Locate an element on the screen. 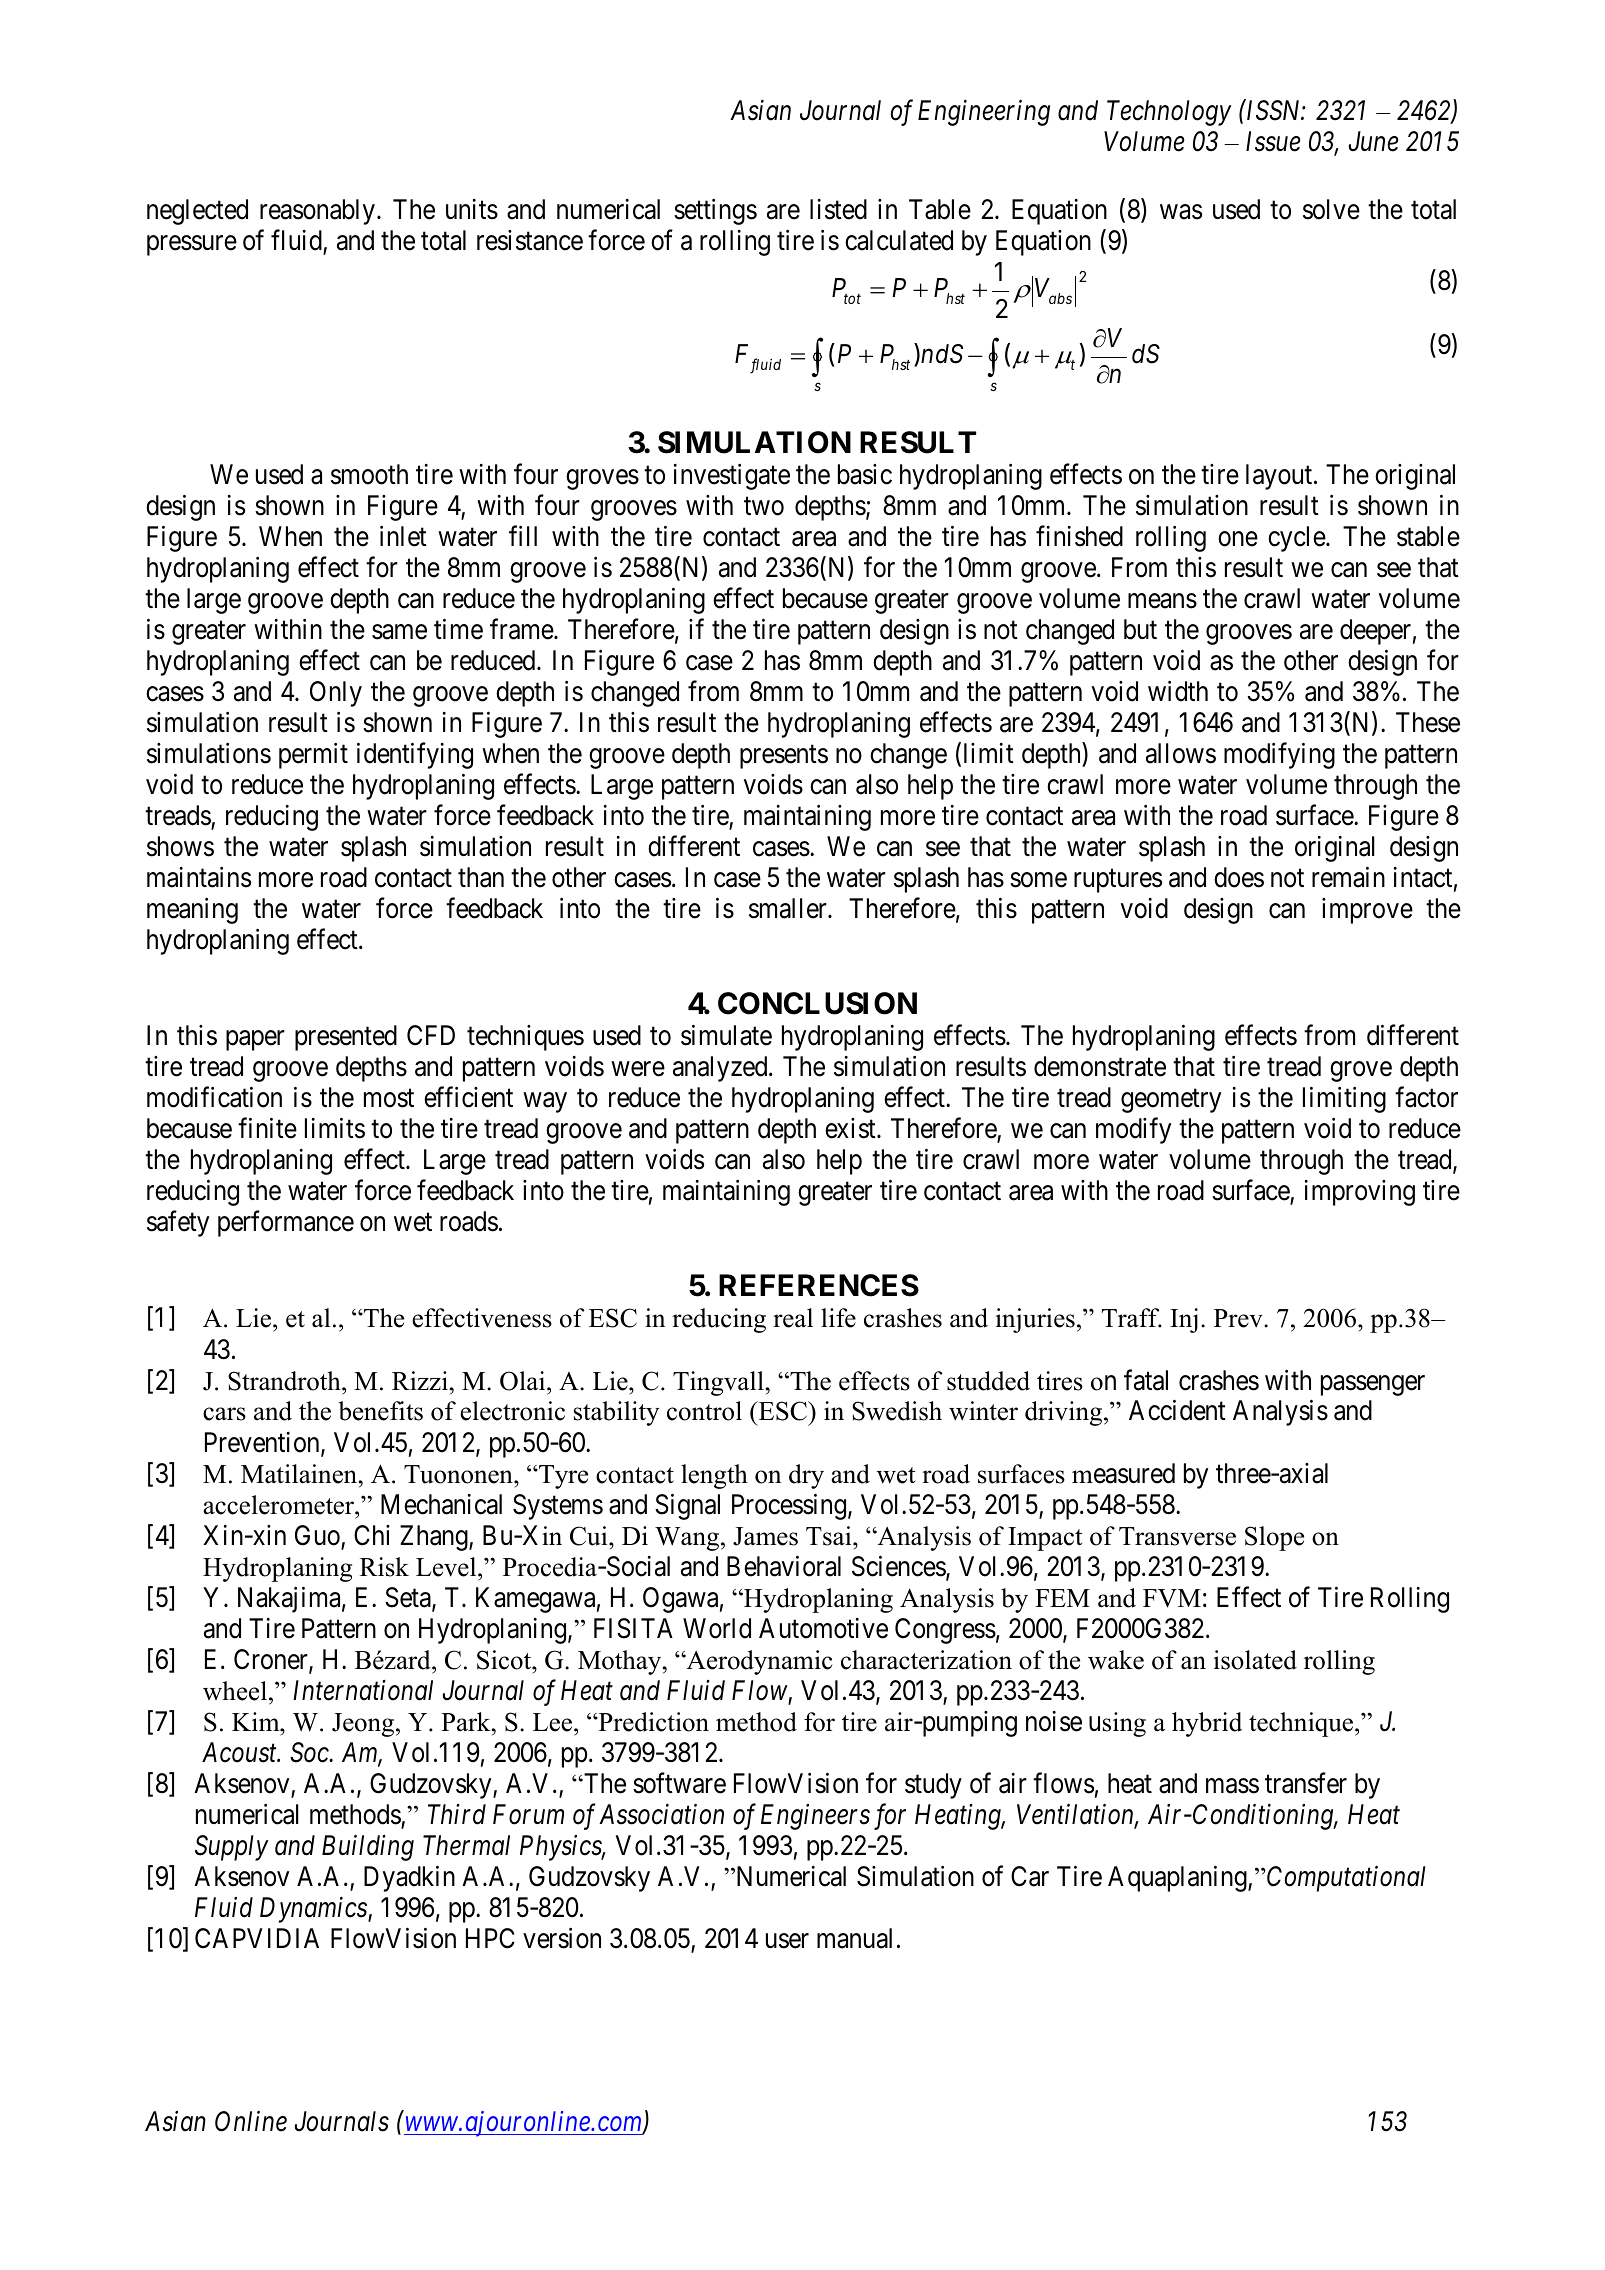 The width and height of the screenshot is (1605, 2270). performance is located at coordinates (286, 1224).
